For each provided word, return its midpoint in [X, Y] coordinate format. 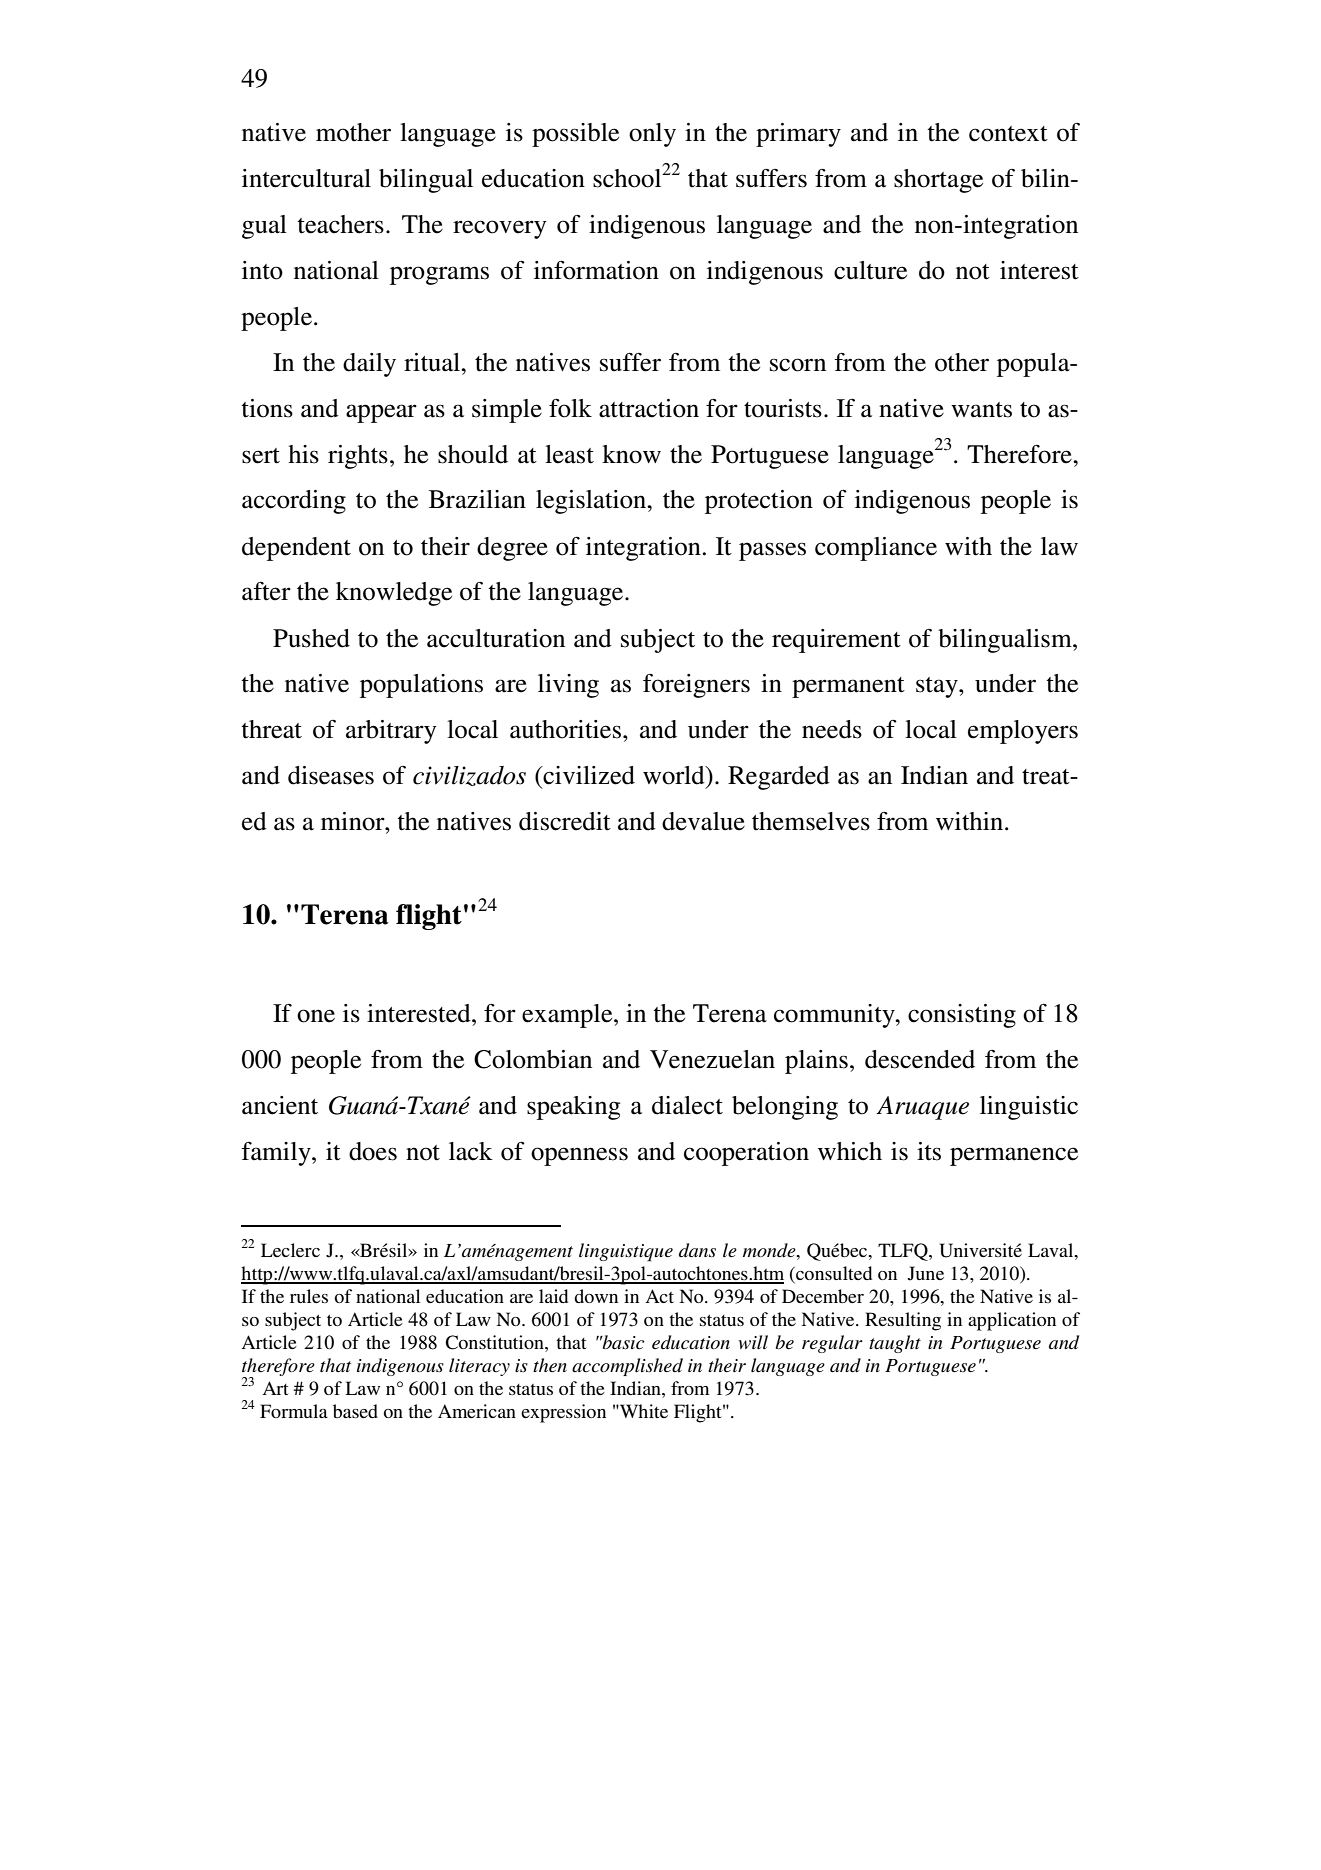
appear [381, 413]
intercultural [306, 178]
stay [938, 687]
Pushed [311, 638]
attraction [649, 408]
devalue [703, 821]
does [373, 1151]
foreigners [696, 686]
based [355, 1411]
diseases [331, 775]
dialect [687, 1105]
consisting [962, 1016]
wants [981, 410]
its [929, 1151]
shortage [938, 181]
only [652, 135]
